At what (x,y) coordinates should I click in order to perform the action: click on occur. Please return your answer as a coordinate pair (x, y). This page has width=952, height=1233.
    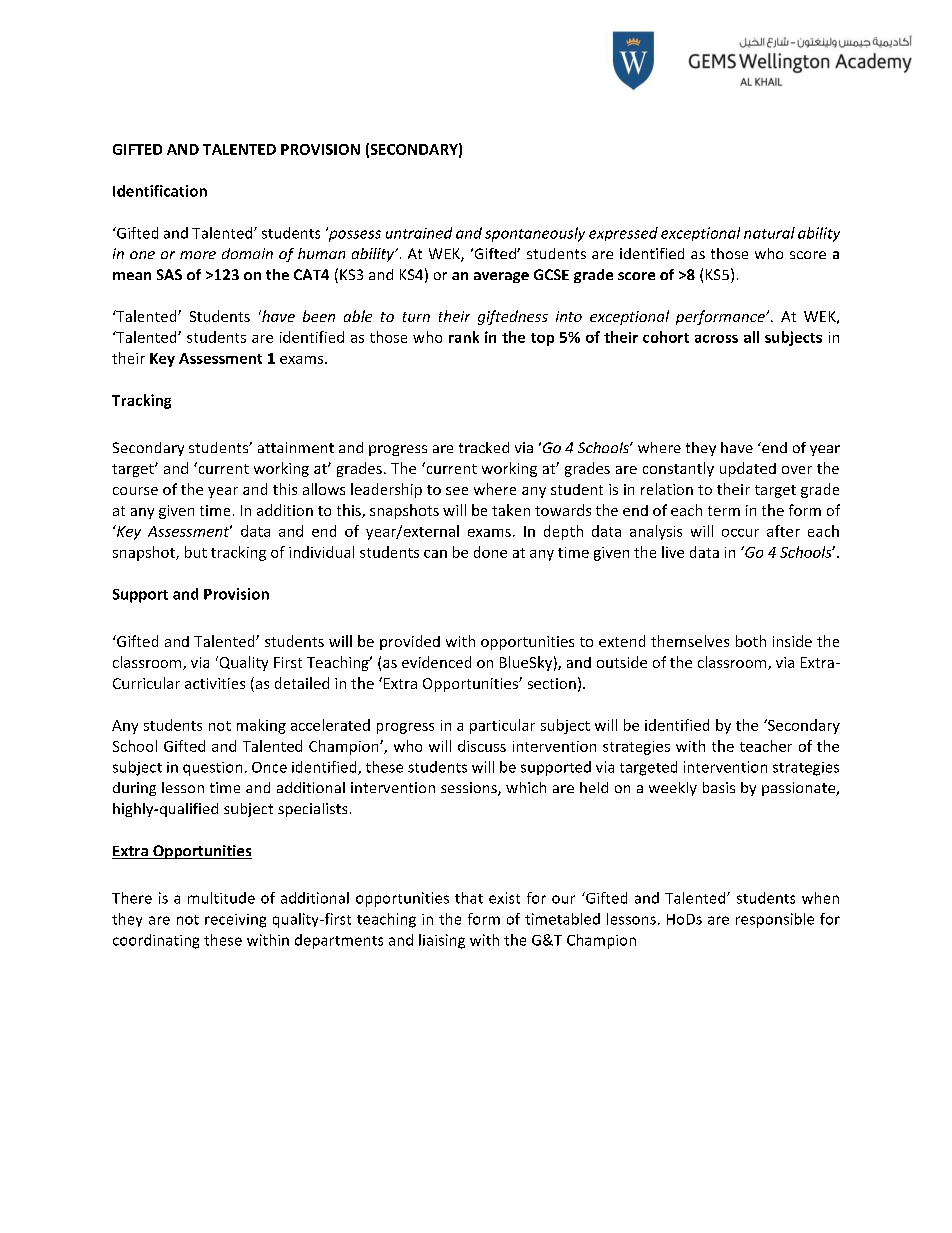
    Looking at the image, I should click on (740, 533).
